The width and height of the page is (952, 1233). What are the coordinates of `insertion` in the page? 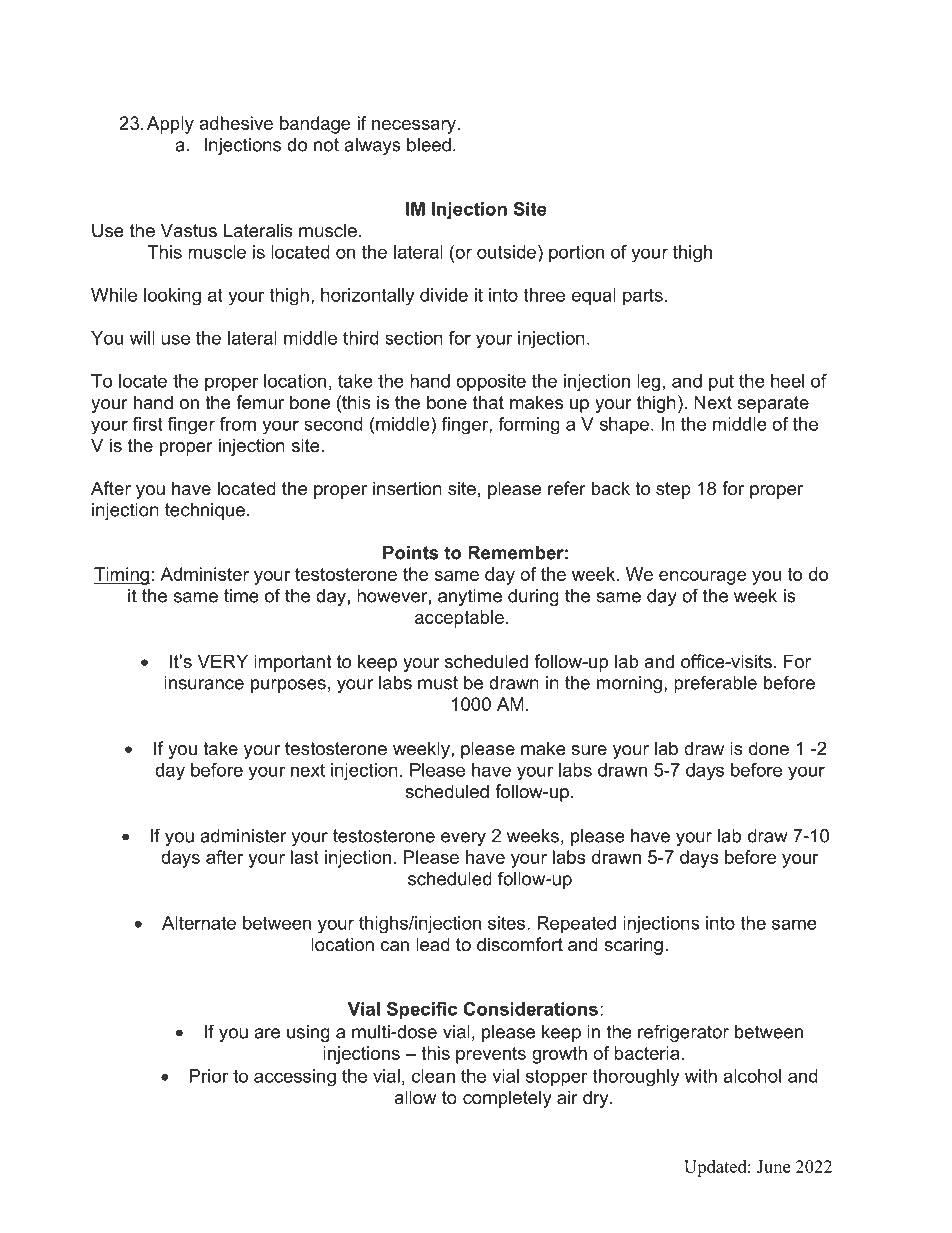 It's located at (407, 488).
